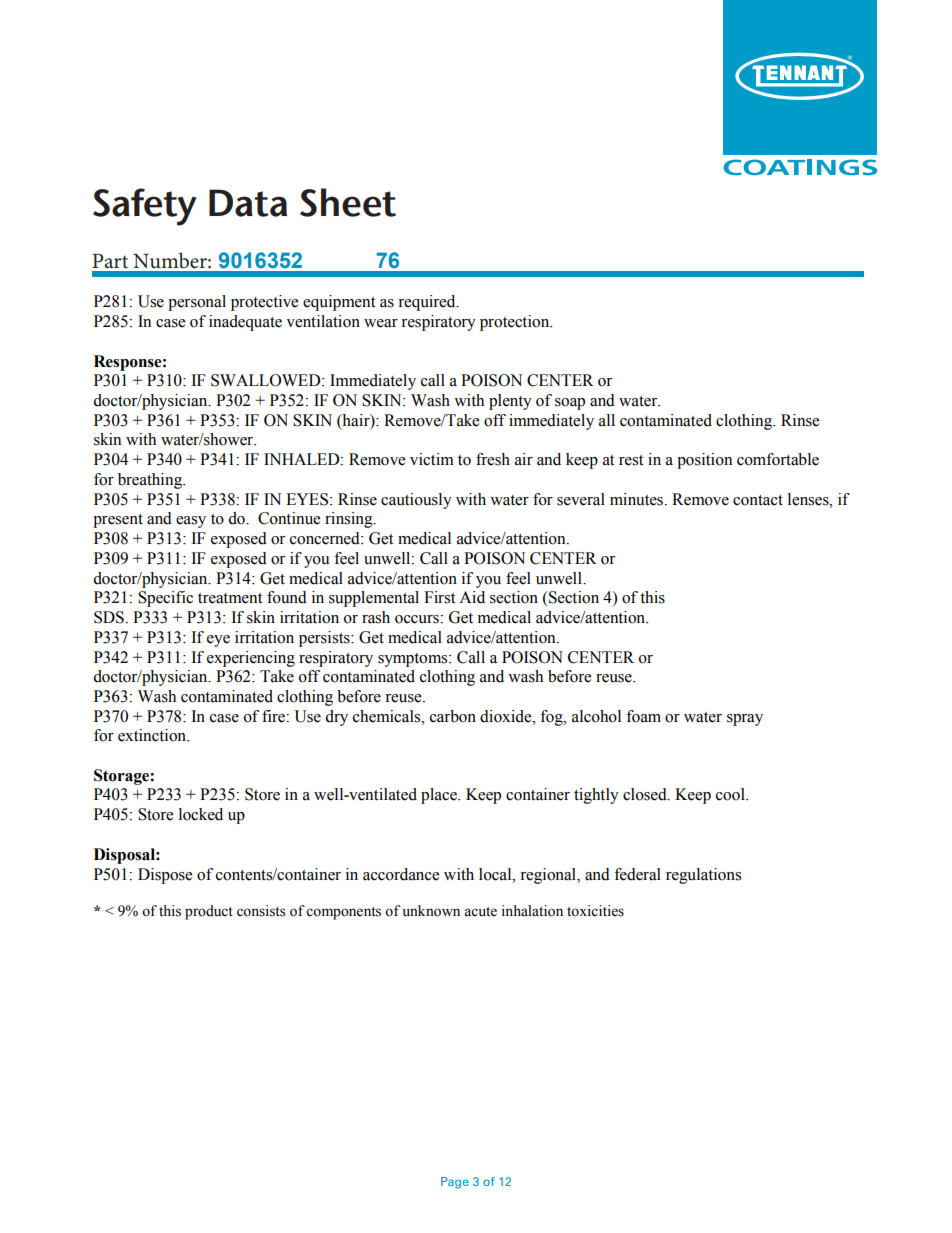  Describe the element at coordinates (274, 716) in the document. I see `fire` at that location.
